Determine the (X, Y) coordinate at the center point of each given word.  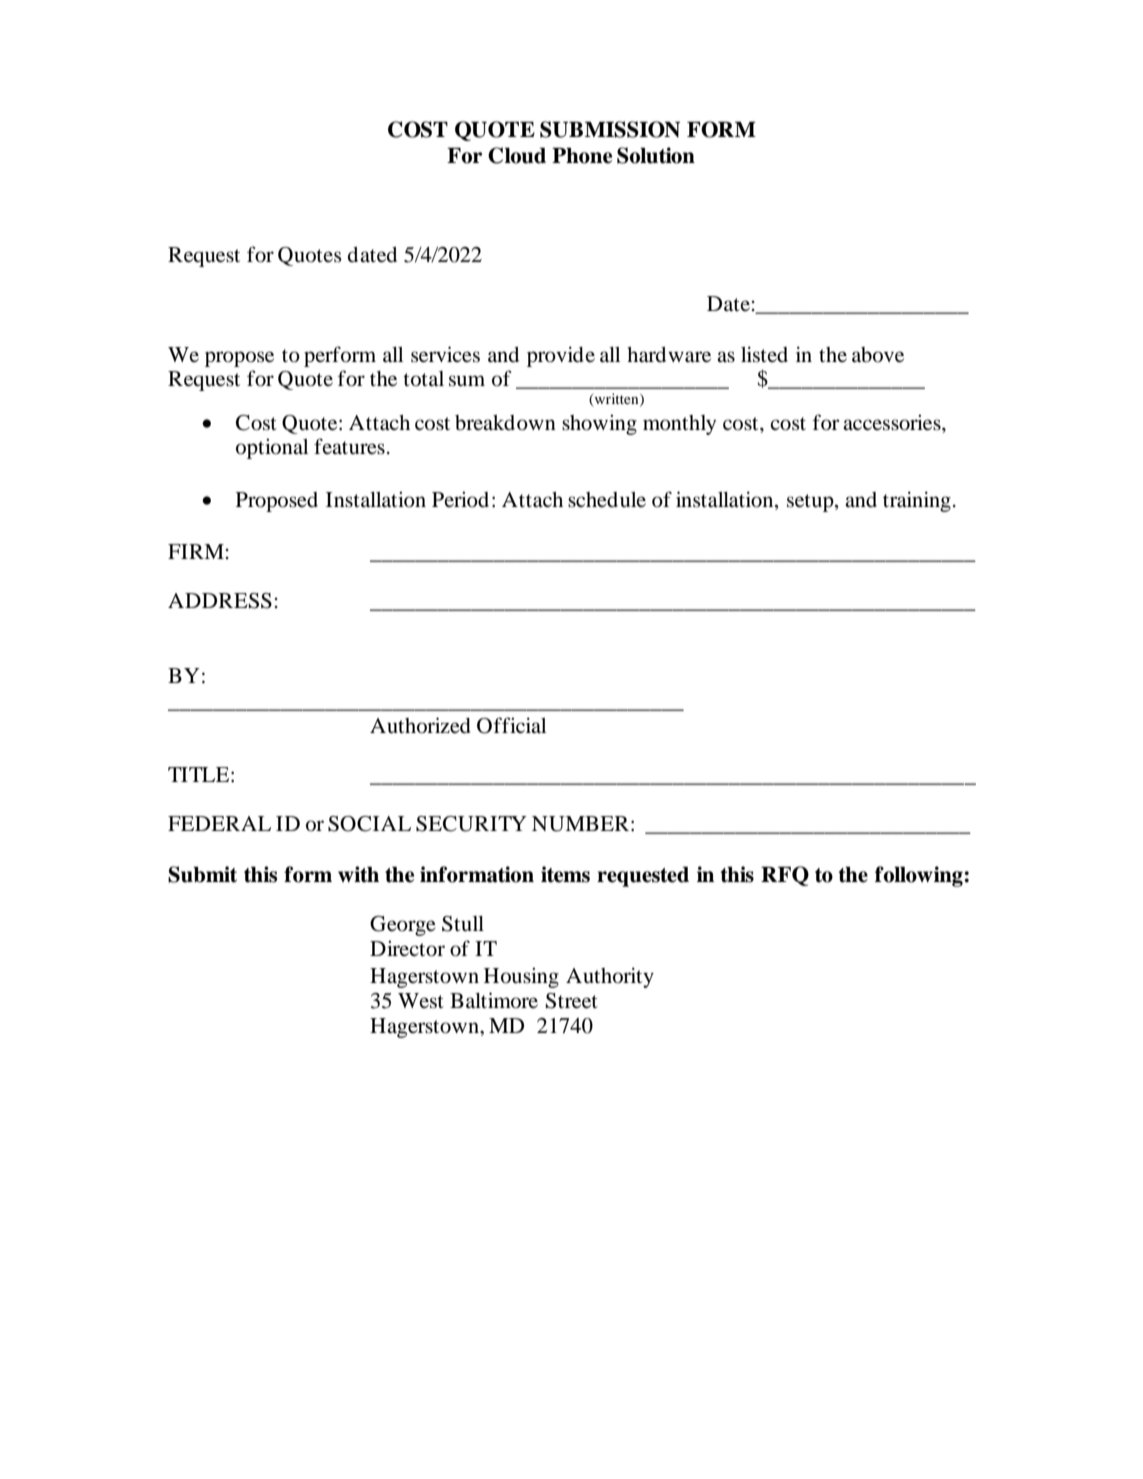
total (423, 379)
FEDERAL (219, 823)
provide (561, 356)
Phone (582, 156)
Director (407, 948)
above (878, 355)
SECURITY (471, 824)
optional (272, 448)
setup (811, 503)
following (920, 876)
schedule (607, 500)
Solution (656, 155)
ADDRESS (220, 601)
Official (511, 725)
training (917, 501)
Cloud (517, 155)
